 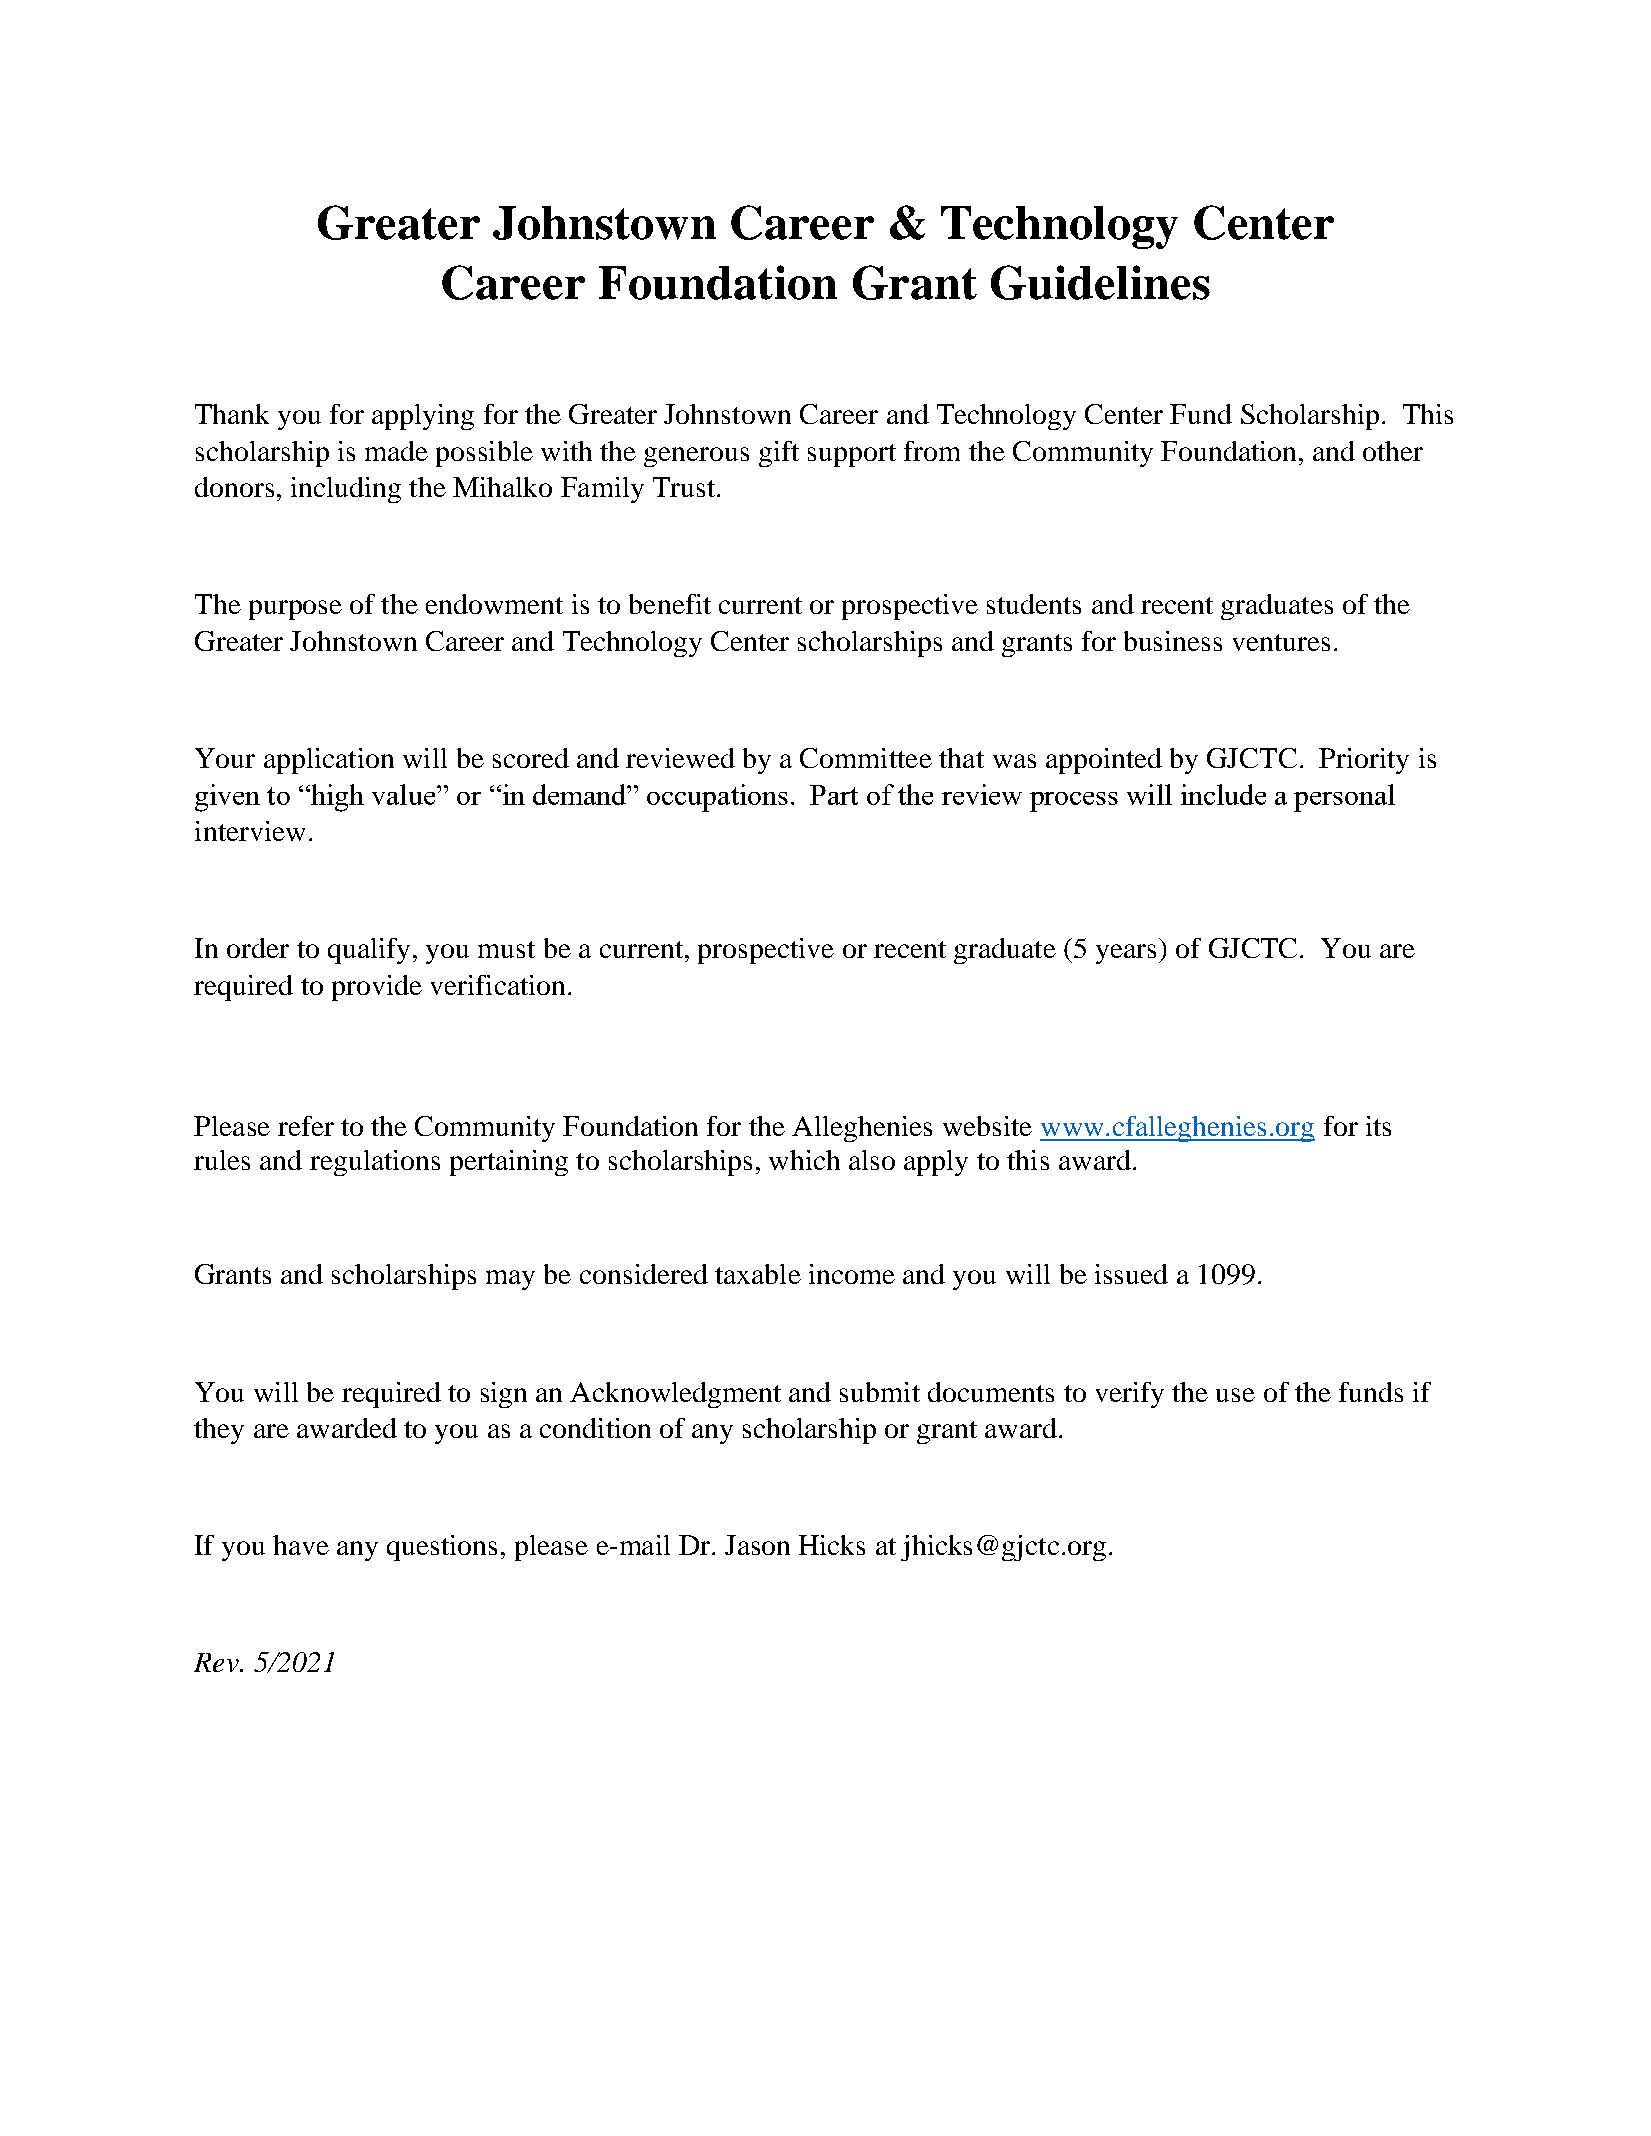 I want to click on have, so click(x=301, y=1545).
